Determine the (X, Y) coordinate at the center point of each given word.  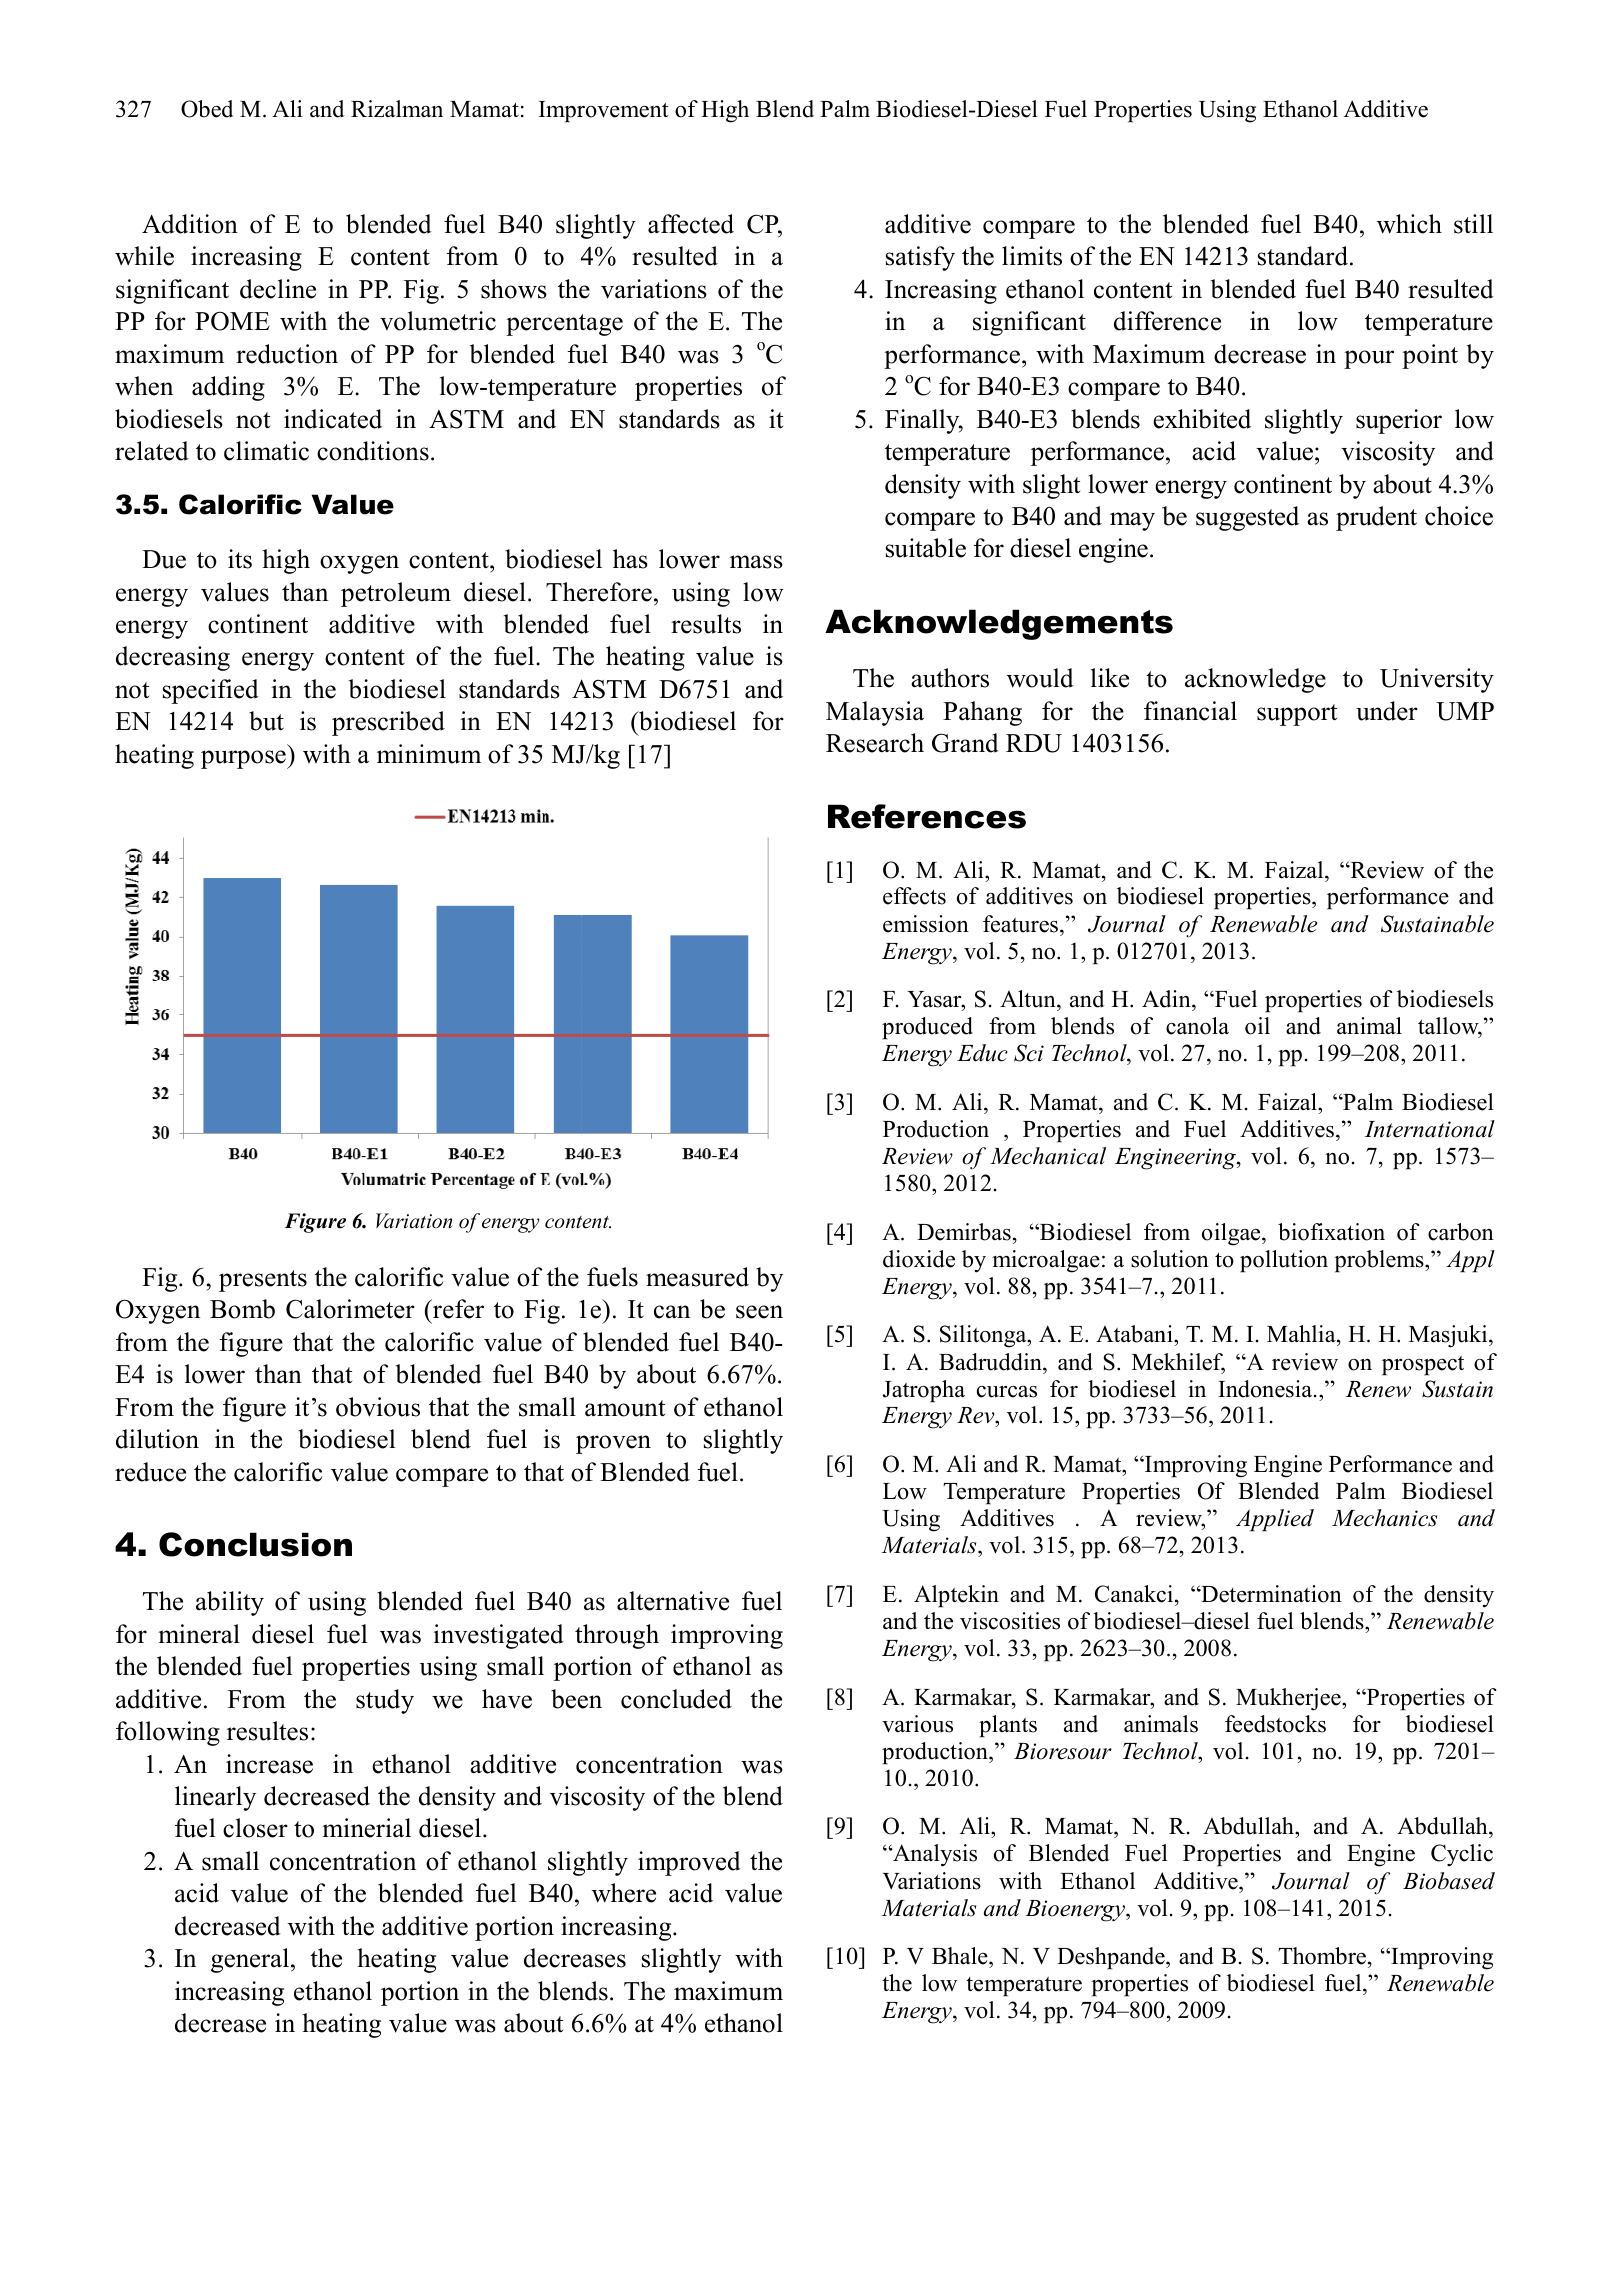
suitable (926, 548)
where (624, 1893)
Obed (207, 109)
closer (255, 1828)
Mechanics (1384, 1518)
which (1409, 224)
